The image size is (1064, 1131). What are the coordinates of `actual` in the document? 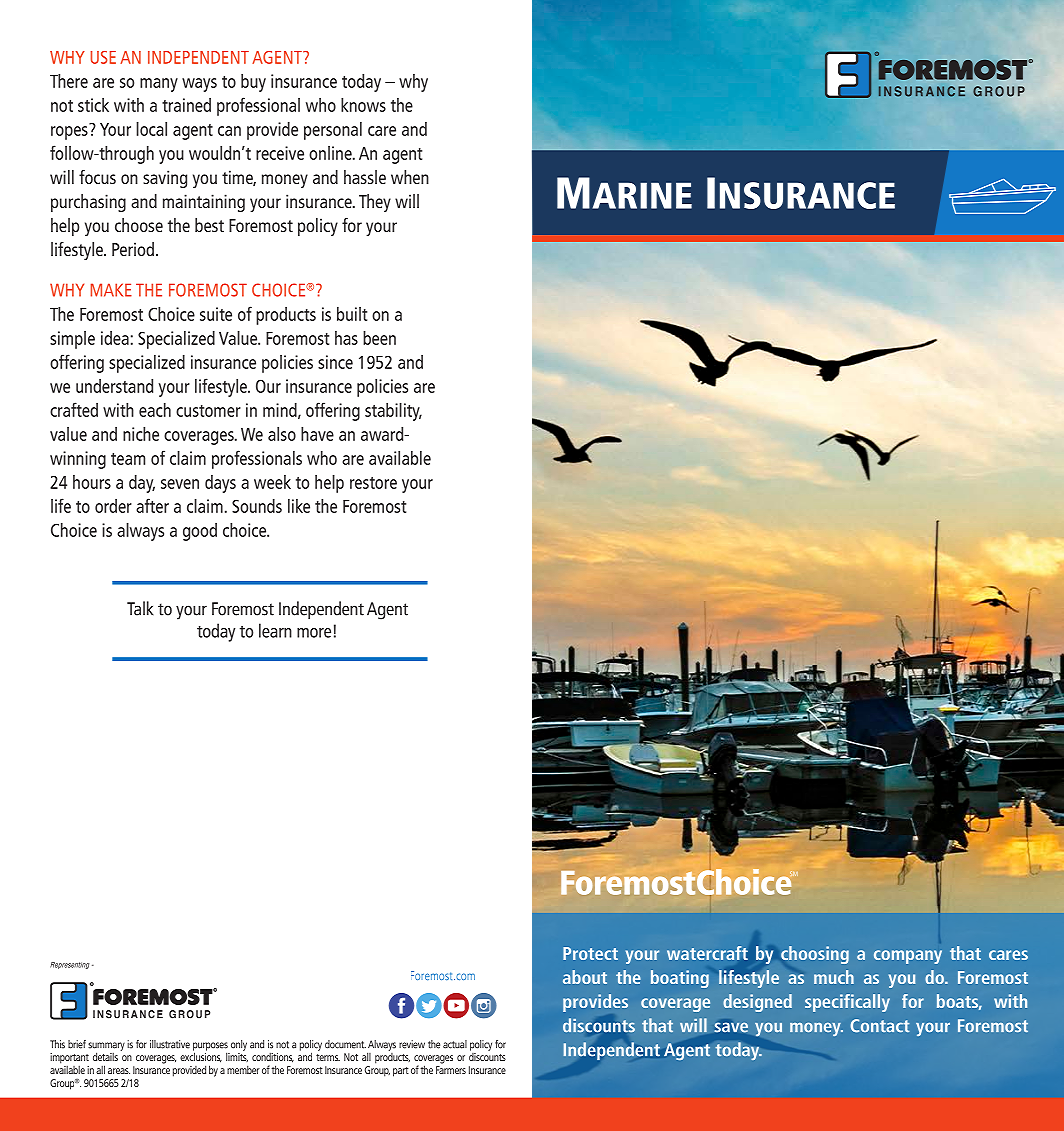 It's located at (455, 1044).
